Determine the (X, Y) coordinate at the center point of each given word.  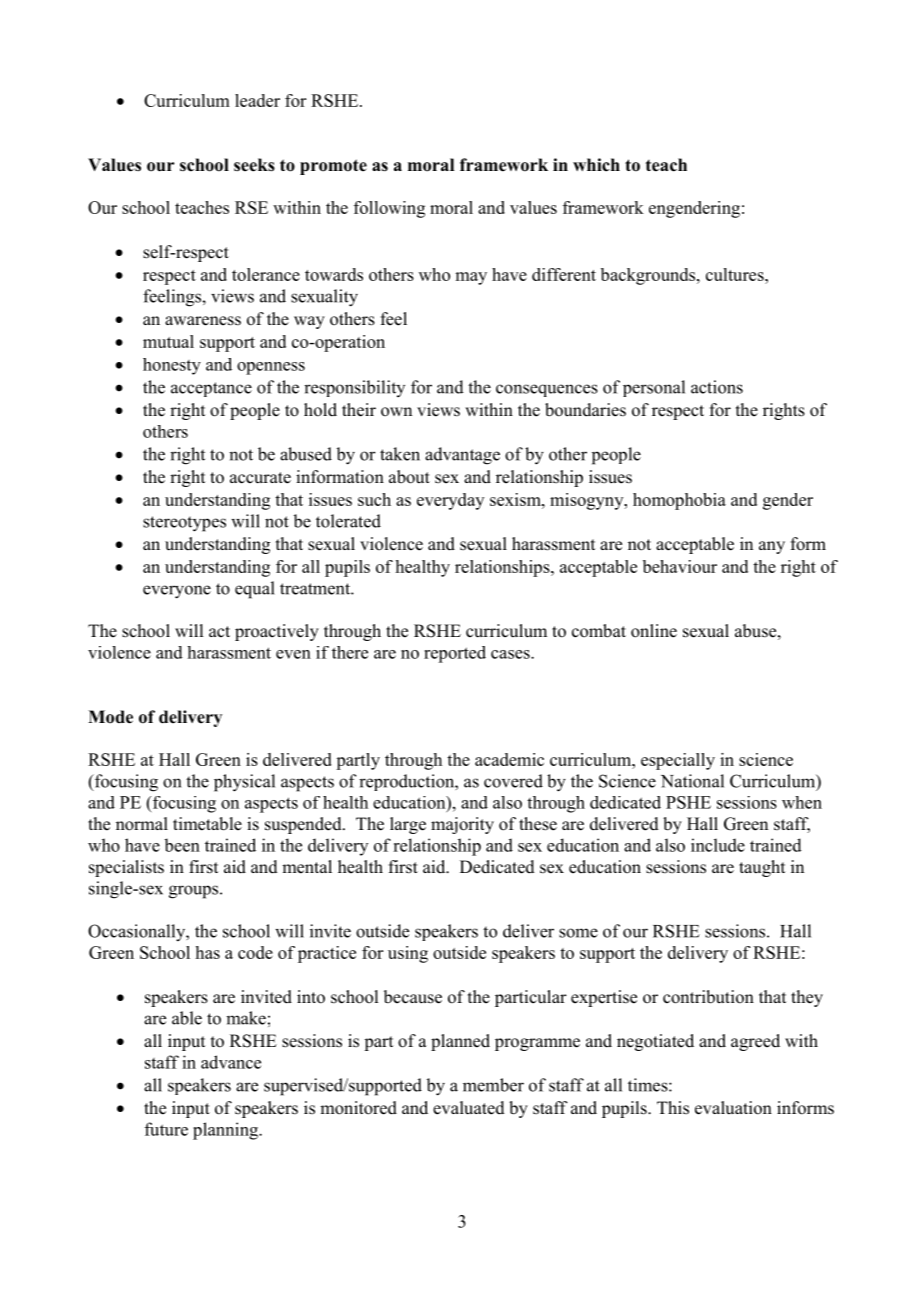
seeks (254, 165)
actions (717, 387)
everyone (177, 592)
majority (462, 825)
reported (455, 654)
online (654, 631)
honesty (172, 366)
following (389, 209)
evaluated (469, 1108)
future (166, 1129)
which (596, 165)
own (396, 412)
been (182, 845)
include (718, 845)
